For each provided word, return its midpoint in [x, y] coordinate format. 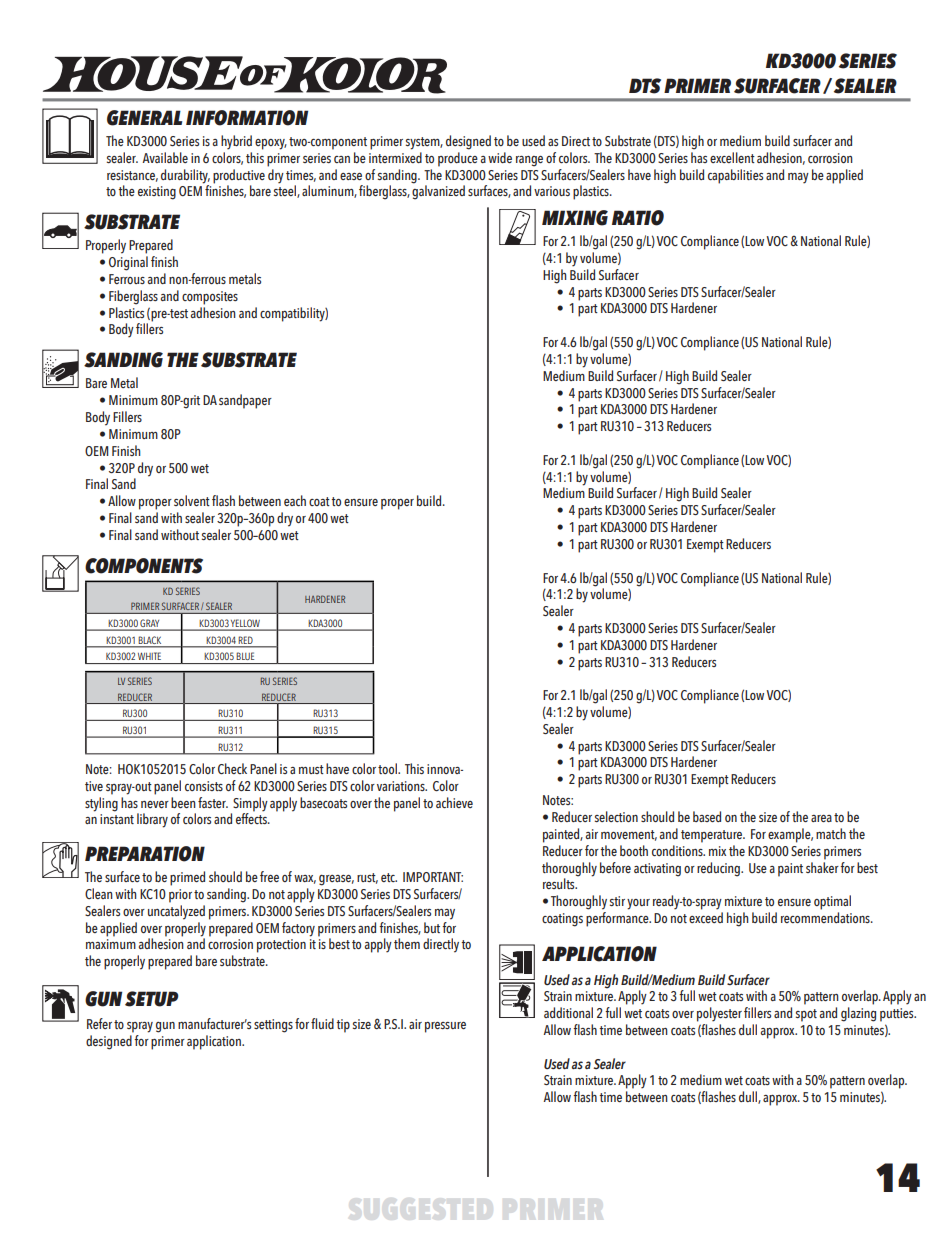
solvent [192, 500]
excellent [732, 157]
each [295, 500]
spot [806, 1015]
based [707, 816]
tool [388, 768]
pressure [445, 1027]
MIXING [575, 218]
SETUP [151, 999]
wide [500, 157]
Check [232, 768]
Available [165, 157]
